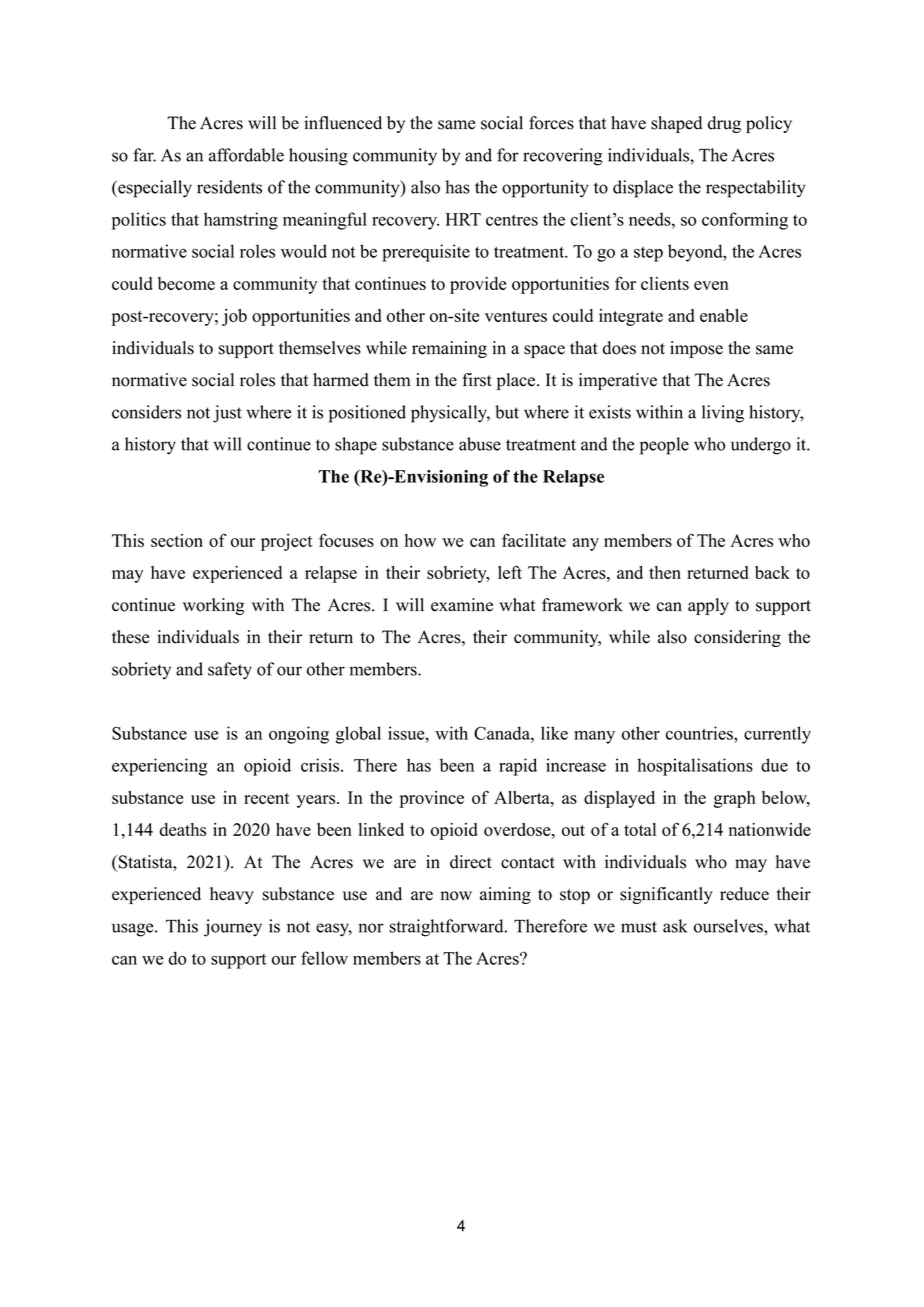 Image resolution: width=924 pixels, height=1307 pixels. What do you see at coordinates (420, 540) in the screenshot?
I see `how` at bounding box center [420, 540].
